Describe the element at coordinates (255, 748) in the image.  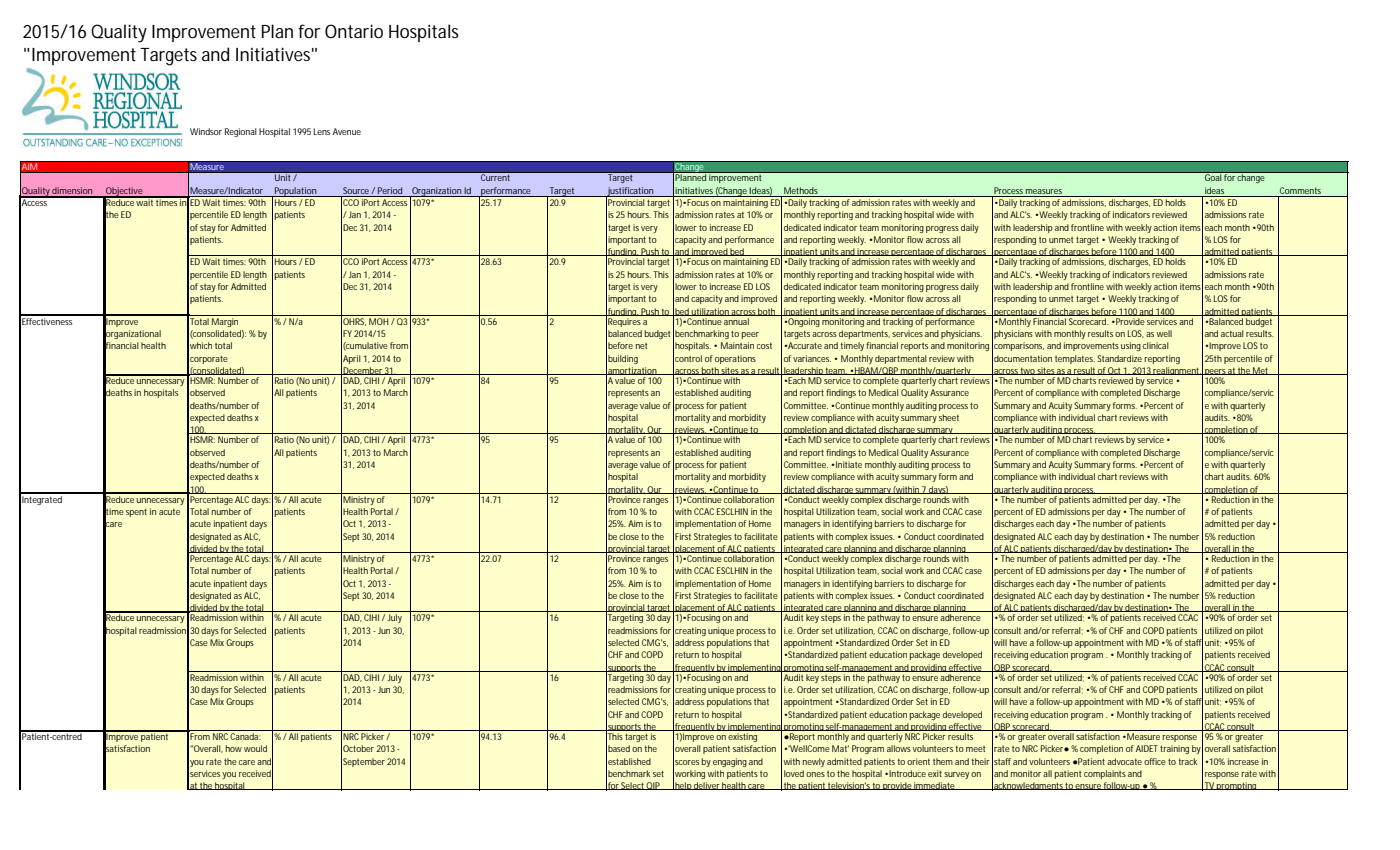
I see `would` at that location.
